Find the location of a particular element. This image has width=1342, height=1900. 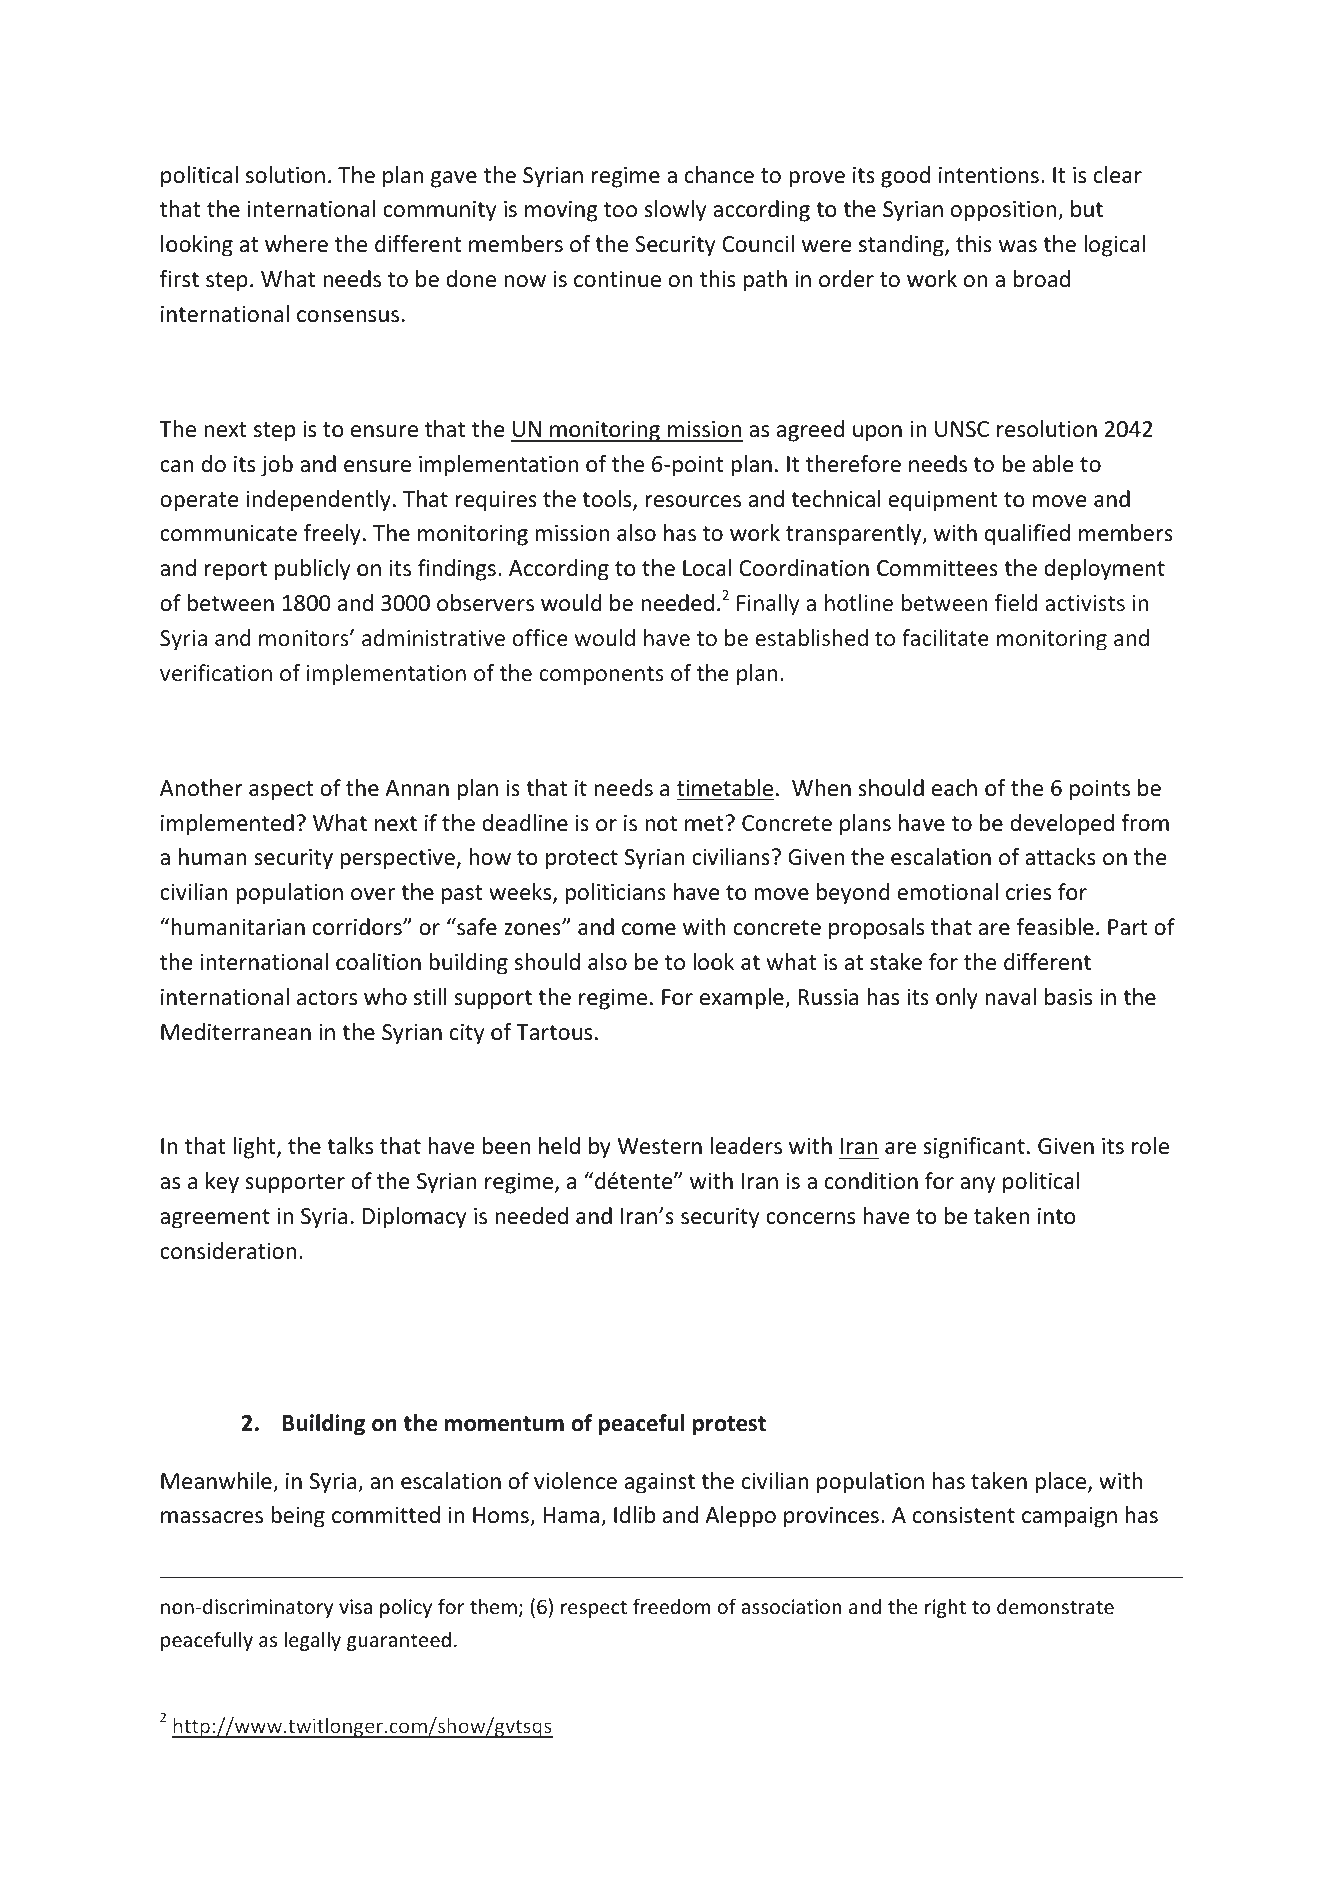

slowly is located at coordinates (675, 211).
